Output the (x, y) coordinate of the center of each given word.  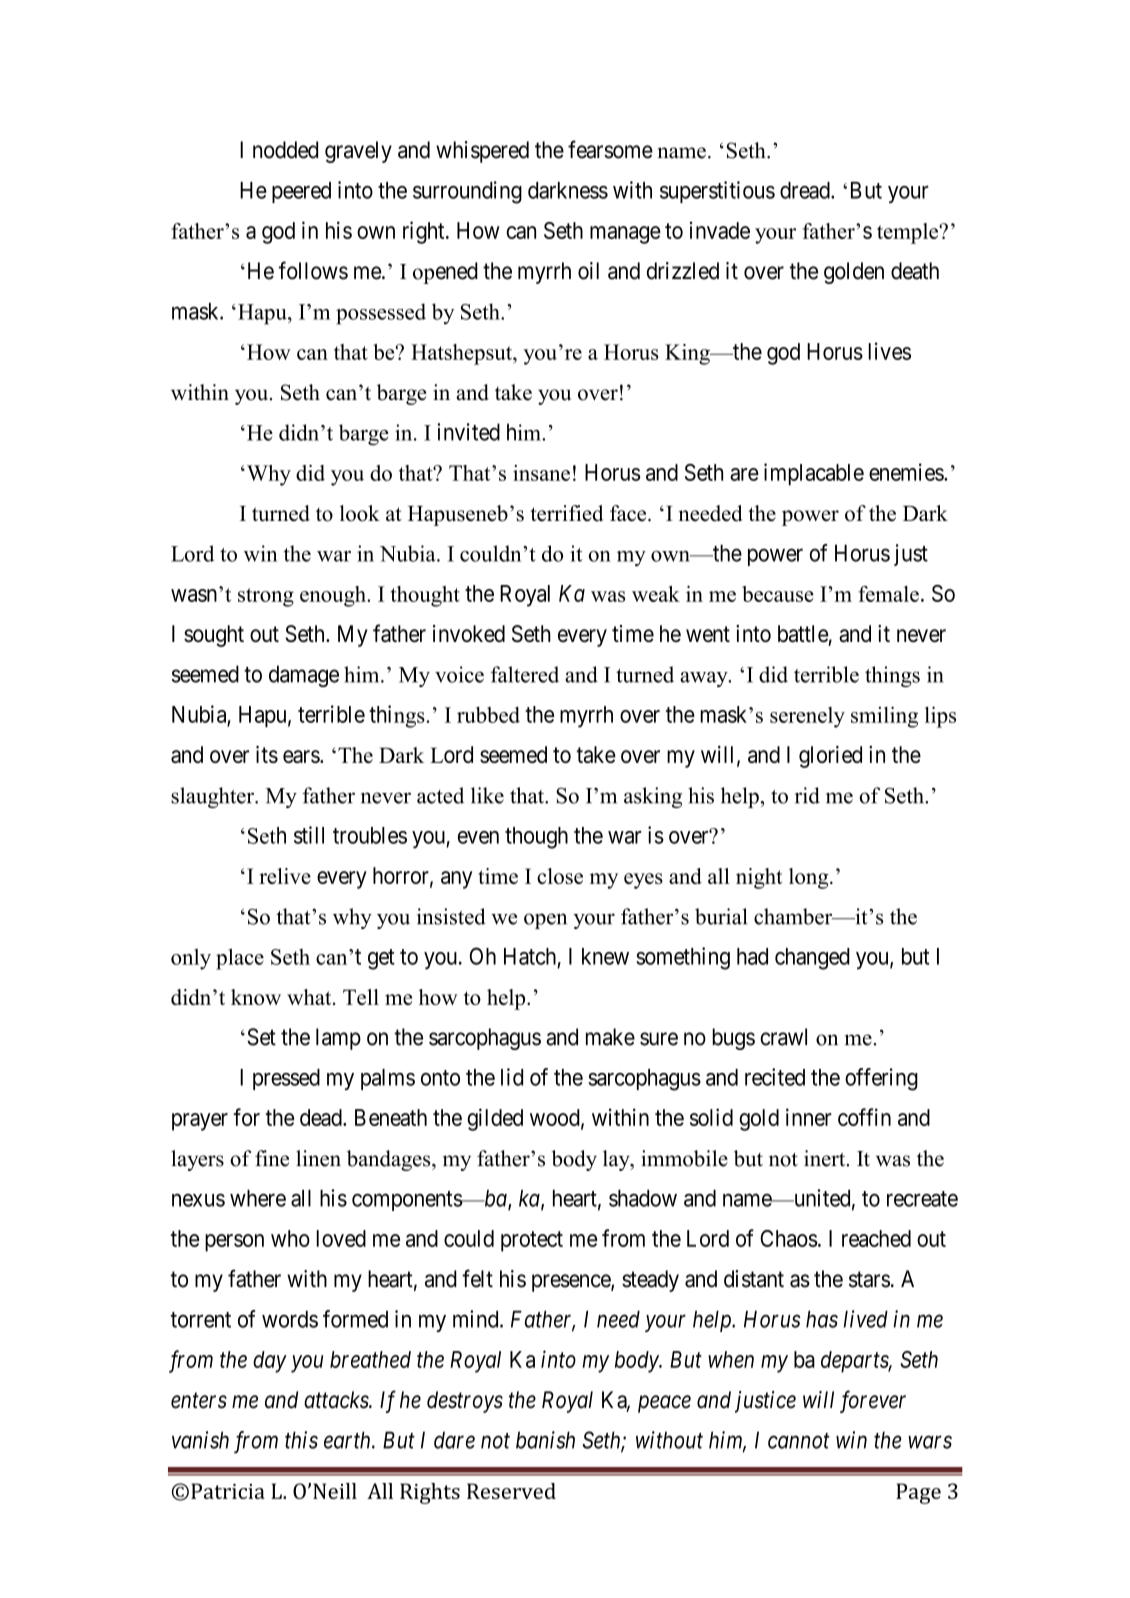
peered (301, 192)
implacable (814, 474)
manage (625, 235)
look (360, 513)
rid (807, 795)
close (560, 876)
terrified (566, 513)
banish (545, 1440)
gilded (495, 1119)
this (301, 1440)
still (309, 835)
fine (272, 1158)
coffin (864, 1117)
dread (806, 190)
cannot (799, 1441)
